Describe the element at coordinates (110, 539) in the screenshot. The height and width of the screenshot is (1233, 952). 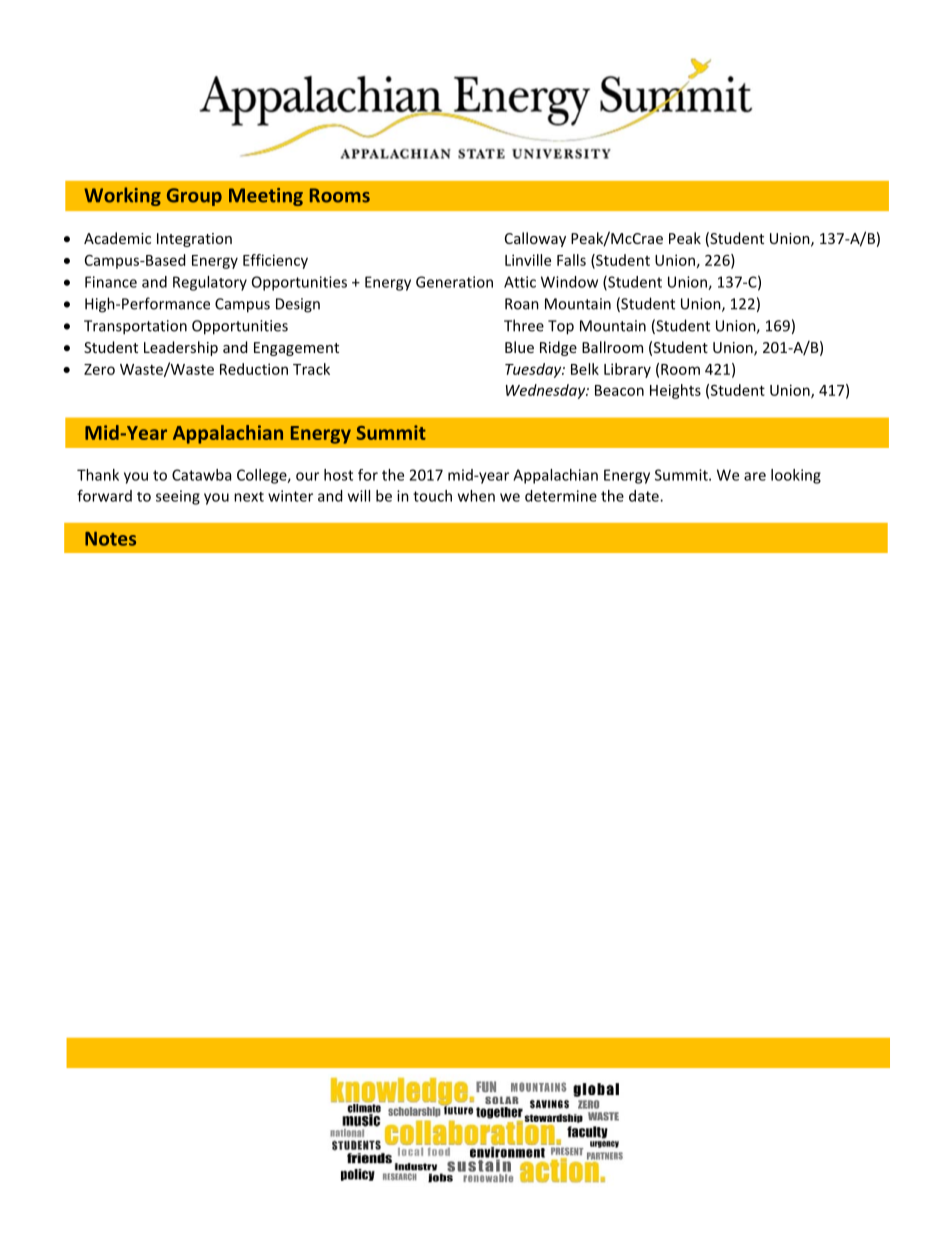
I see `Notes` at that location.
